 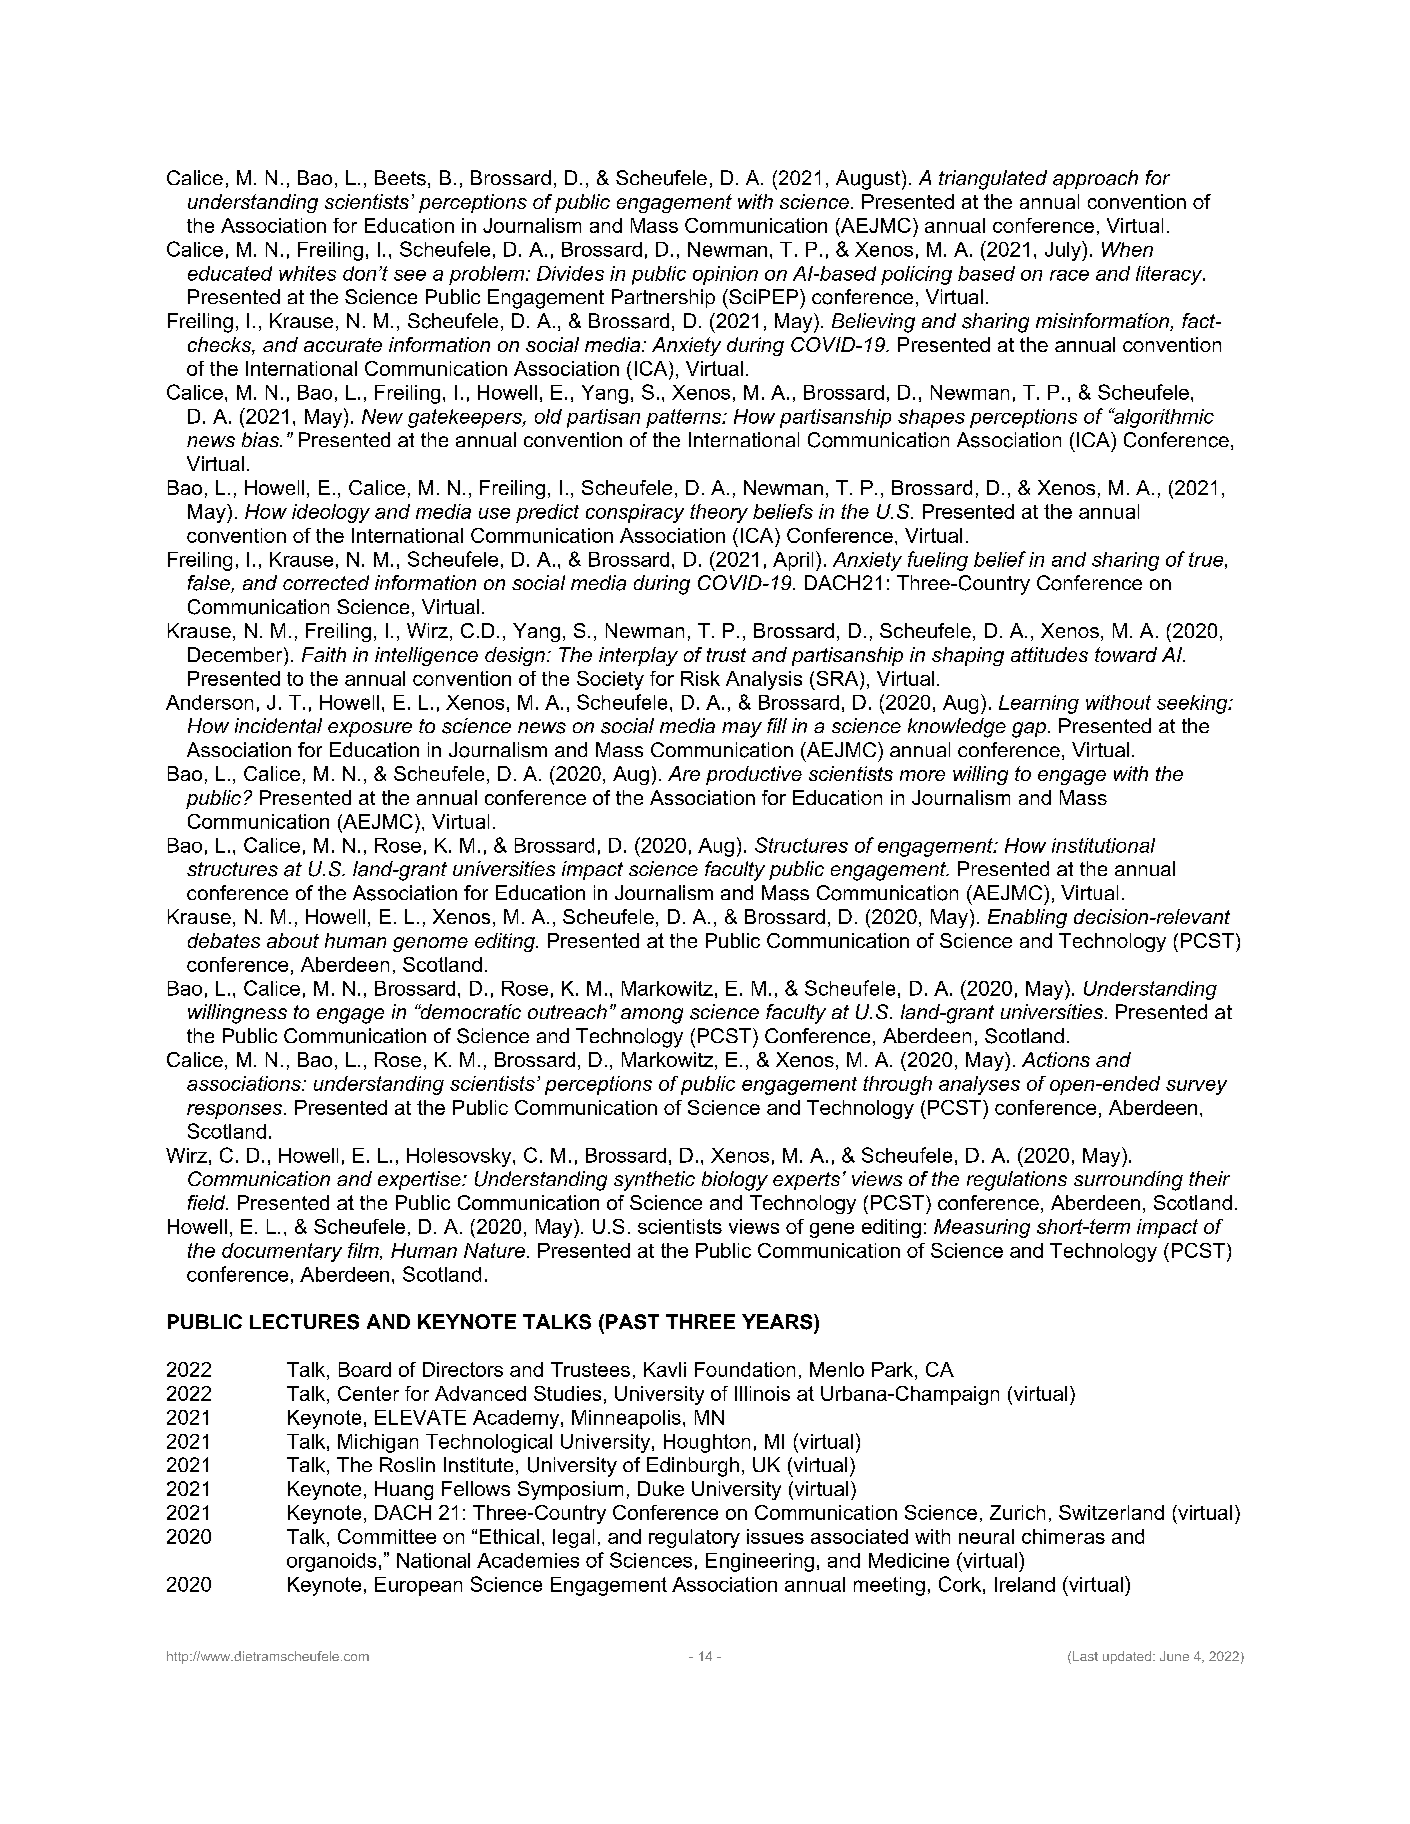 I want to click on toward, so click(x=1126, y=654).
